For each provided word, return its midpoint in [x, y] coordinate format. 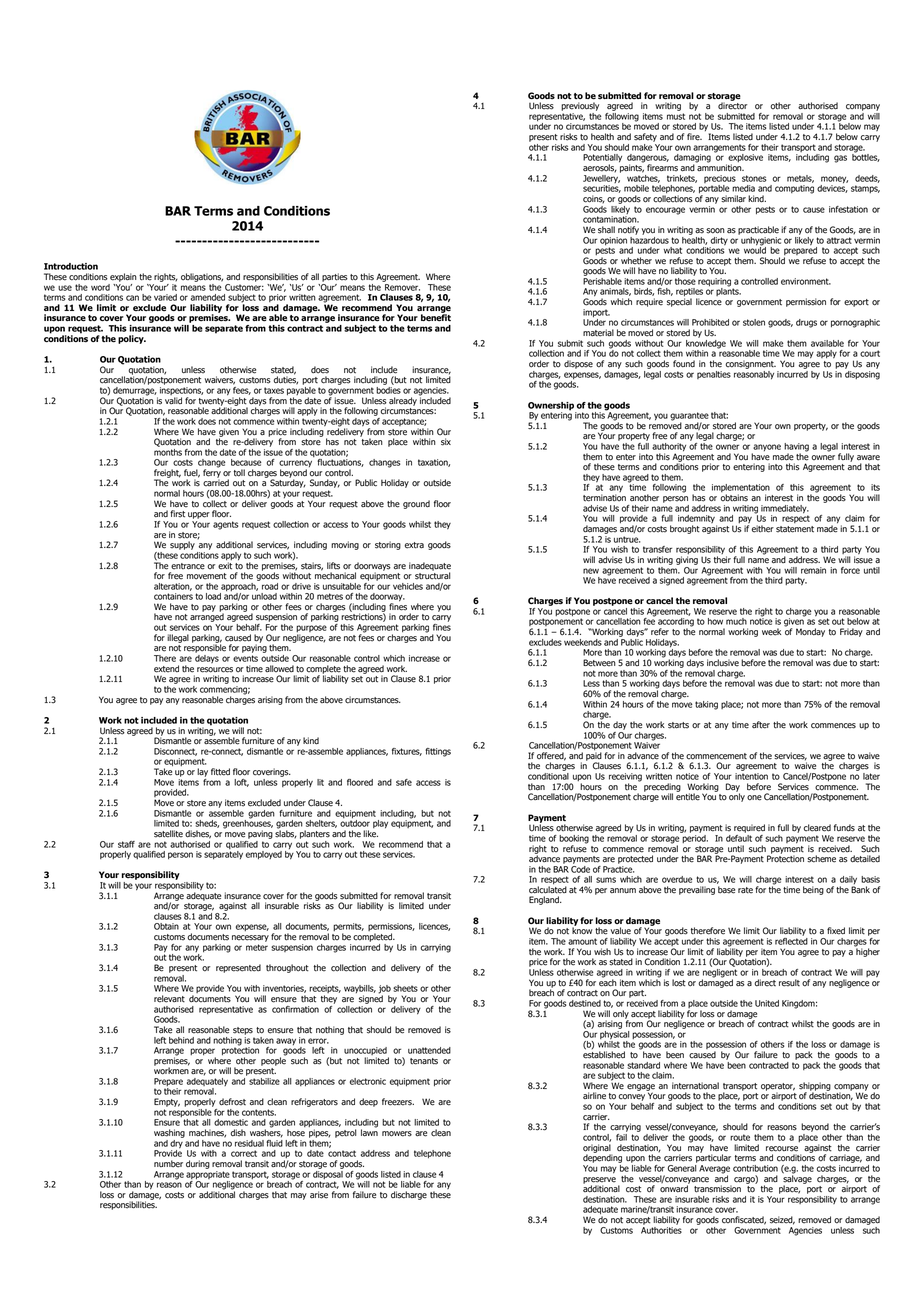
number [168, 1164]
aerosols [600, 168]
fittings [438, 752]
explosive [744, 159]
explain [123, 277]
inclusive [723, 663]
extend [166, 669]
